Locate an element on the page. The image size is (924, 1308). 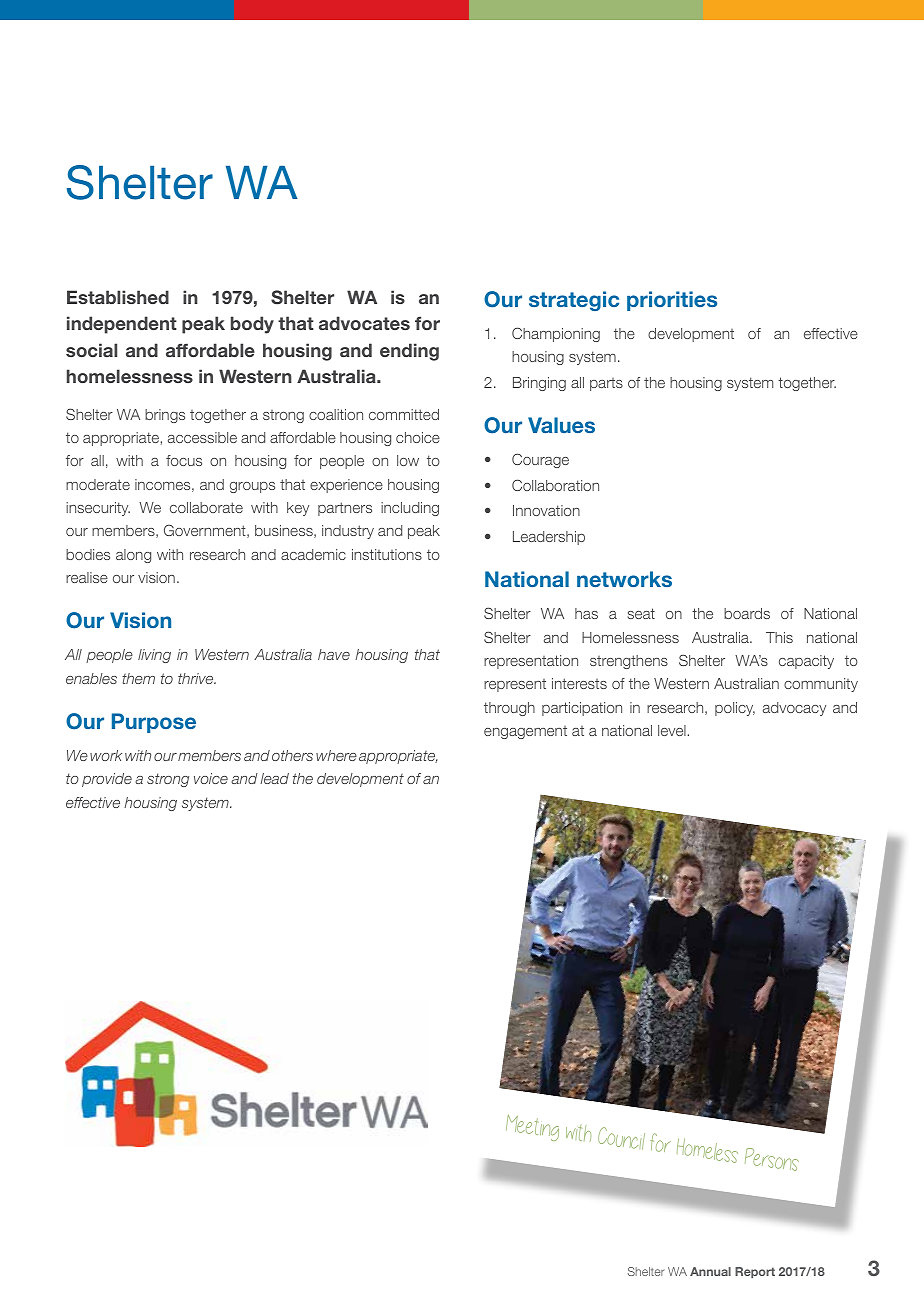
priorities is located at coordinates (672, 301).
